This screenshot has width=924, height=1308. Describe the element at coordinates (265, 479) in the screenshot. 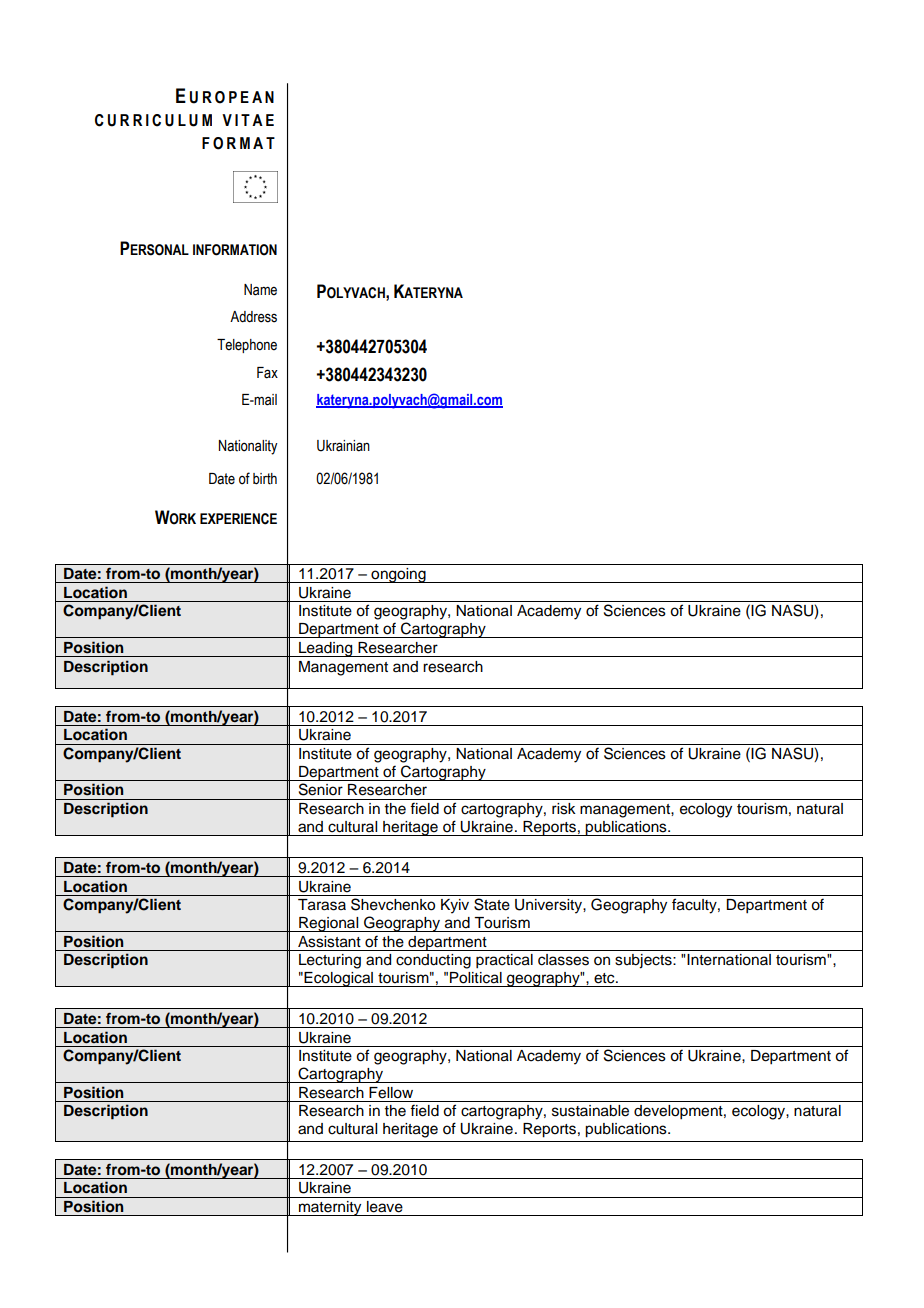

I see `birth` at that location.
